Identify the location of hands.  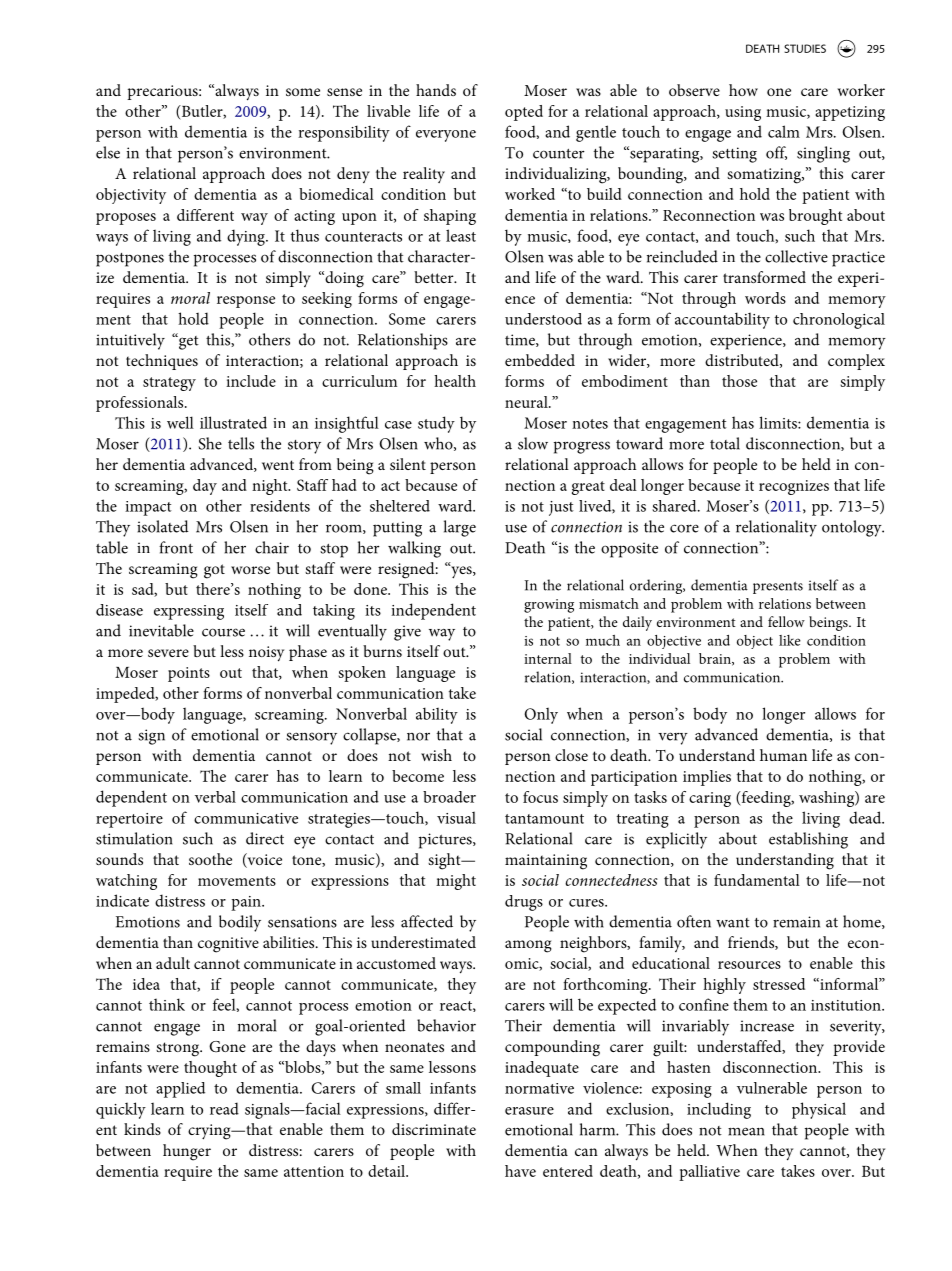
(436, 90).
